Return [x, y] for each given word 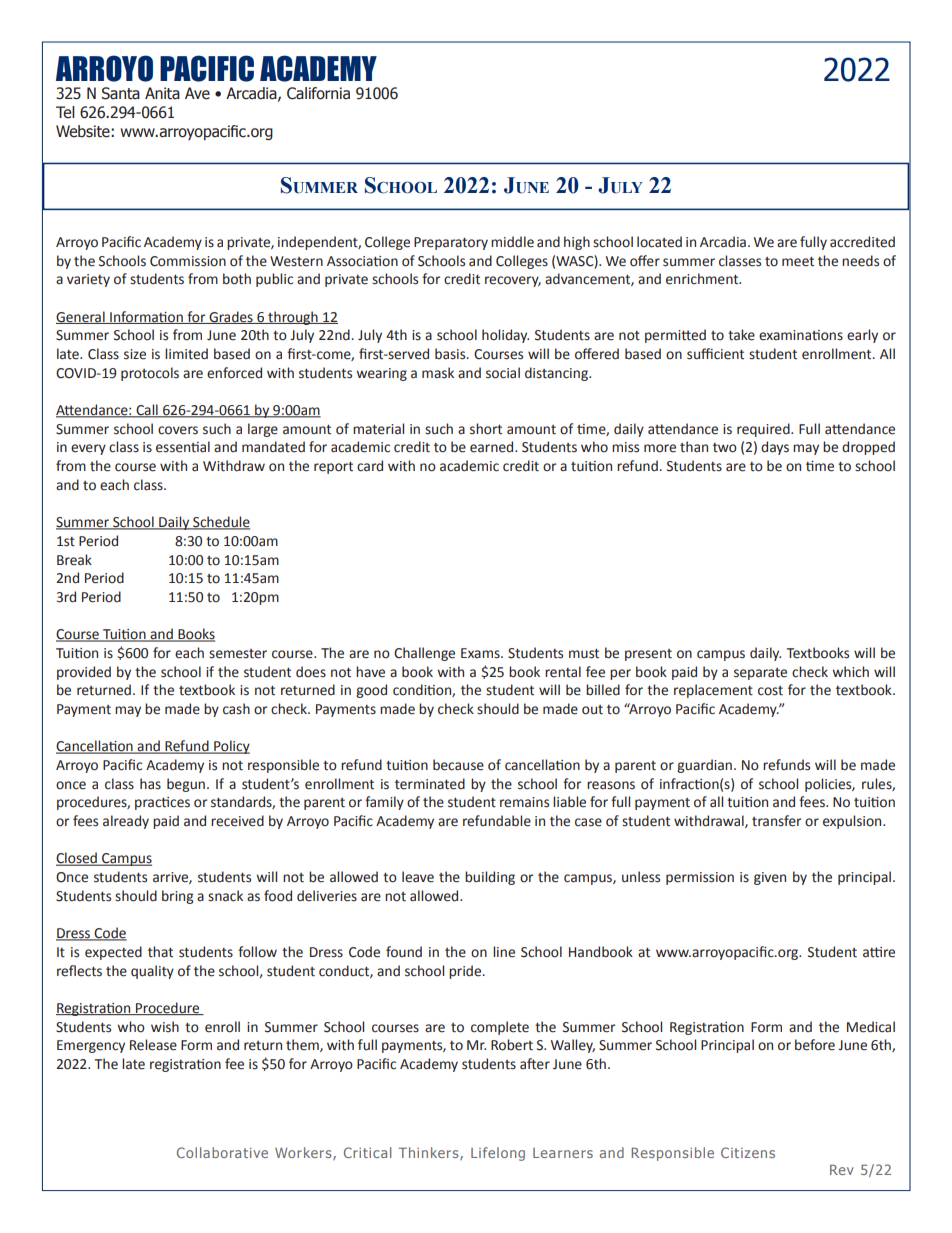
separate [760, 674]
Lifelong [498, 1154]
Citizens [748, 1152]
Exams [481, 653]
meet [798, 262]
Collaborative [222, 1152]
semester [238, 654]
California [318, 93]
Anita [162, 93]
